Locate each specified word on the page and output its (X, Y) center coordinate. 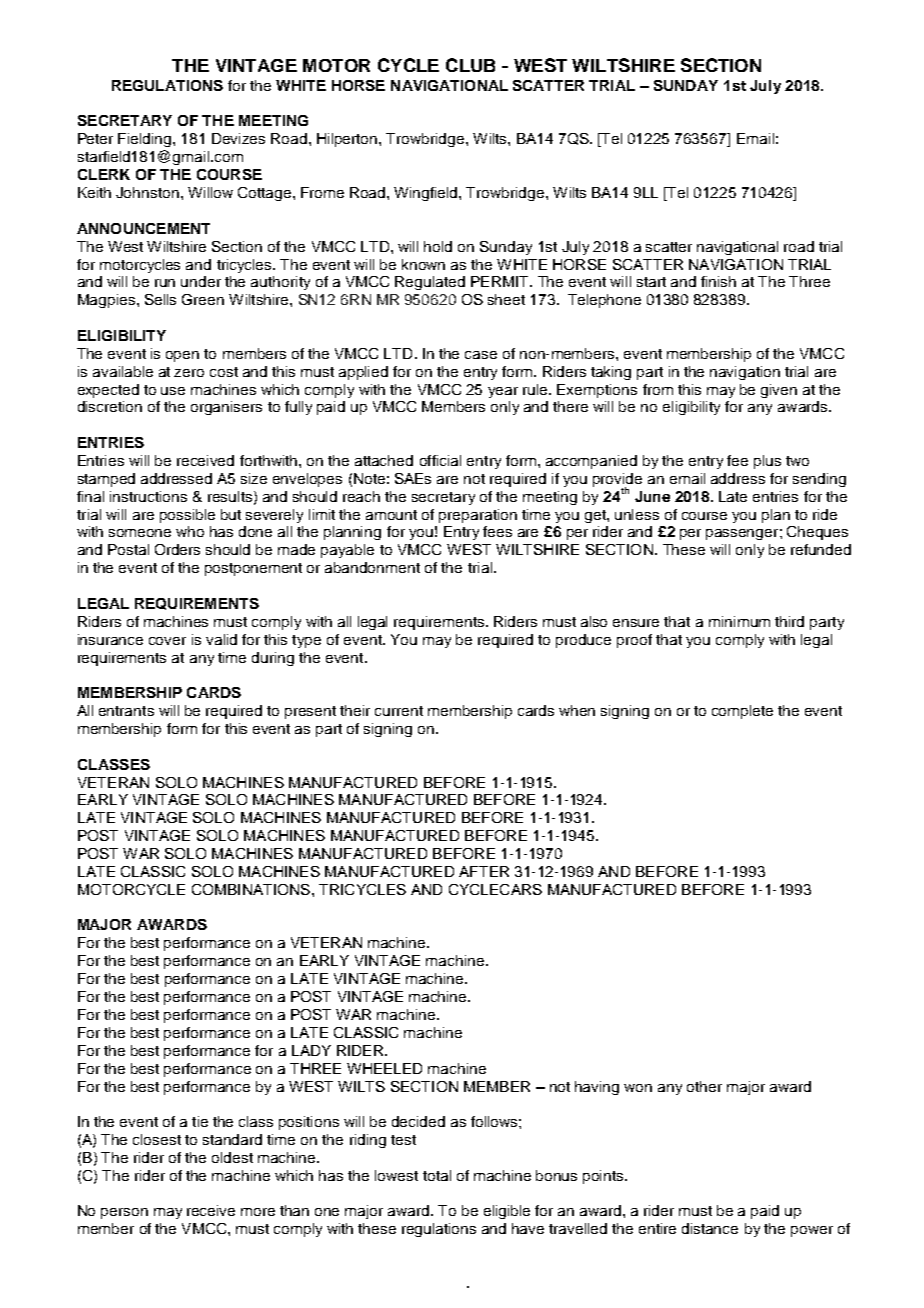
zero (189, 373)
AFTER (484, 871)
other (704, 1086)
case (481, 355)
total (437, 1175)
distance (710, 1228)
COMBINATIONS (252, 889)
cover (167, 641)
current (399, 711)
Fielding (146, 140)
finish (718, 281)
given (779, 391)
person (124, 1213)
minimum (739, 621)
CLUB (470, 65)
